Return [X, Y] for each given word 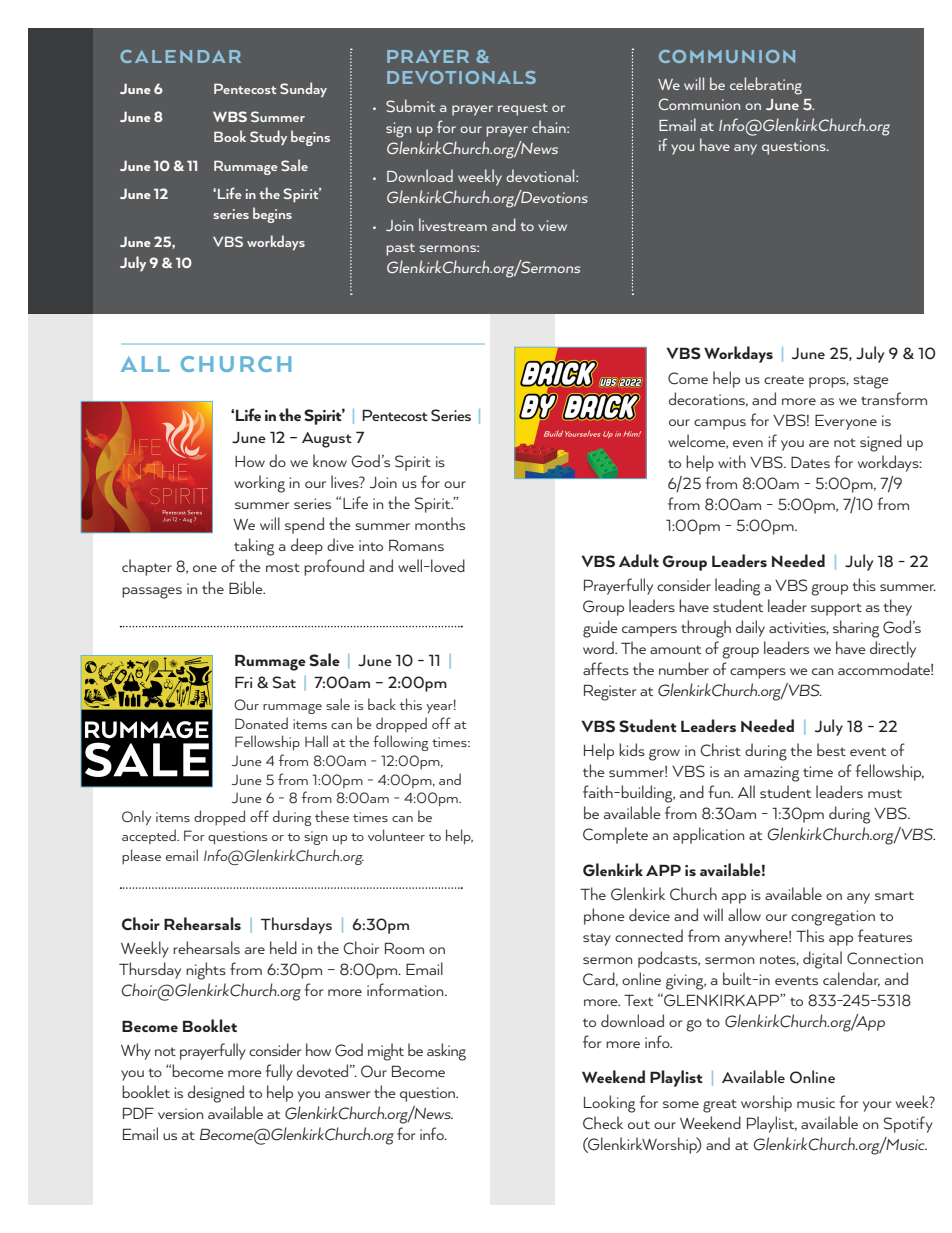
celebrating [766, 86]
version [180, 1113]
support [836, 609]
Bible [247, 587]
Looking [609, 1104]
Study [268, 137]
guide [600, 629]
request [523, 109]
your [877, 1106]
